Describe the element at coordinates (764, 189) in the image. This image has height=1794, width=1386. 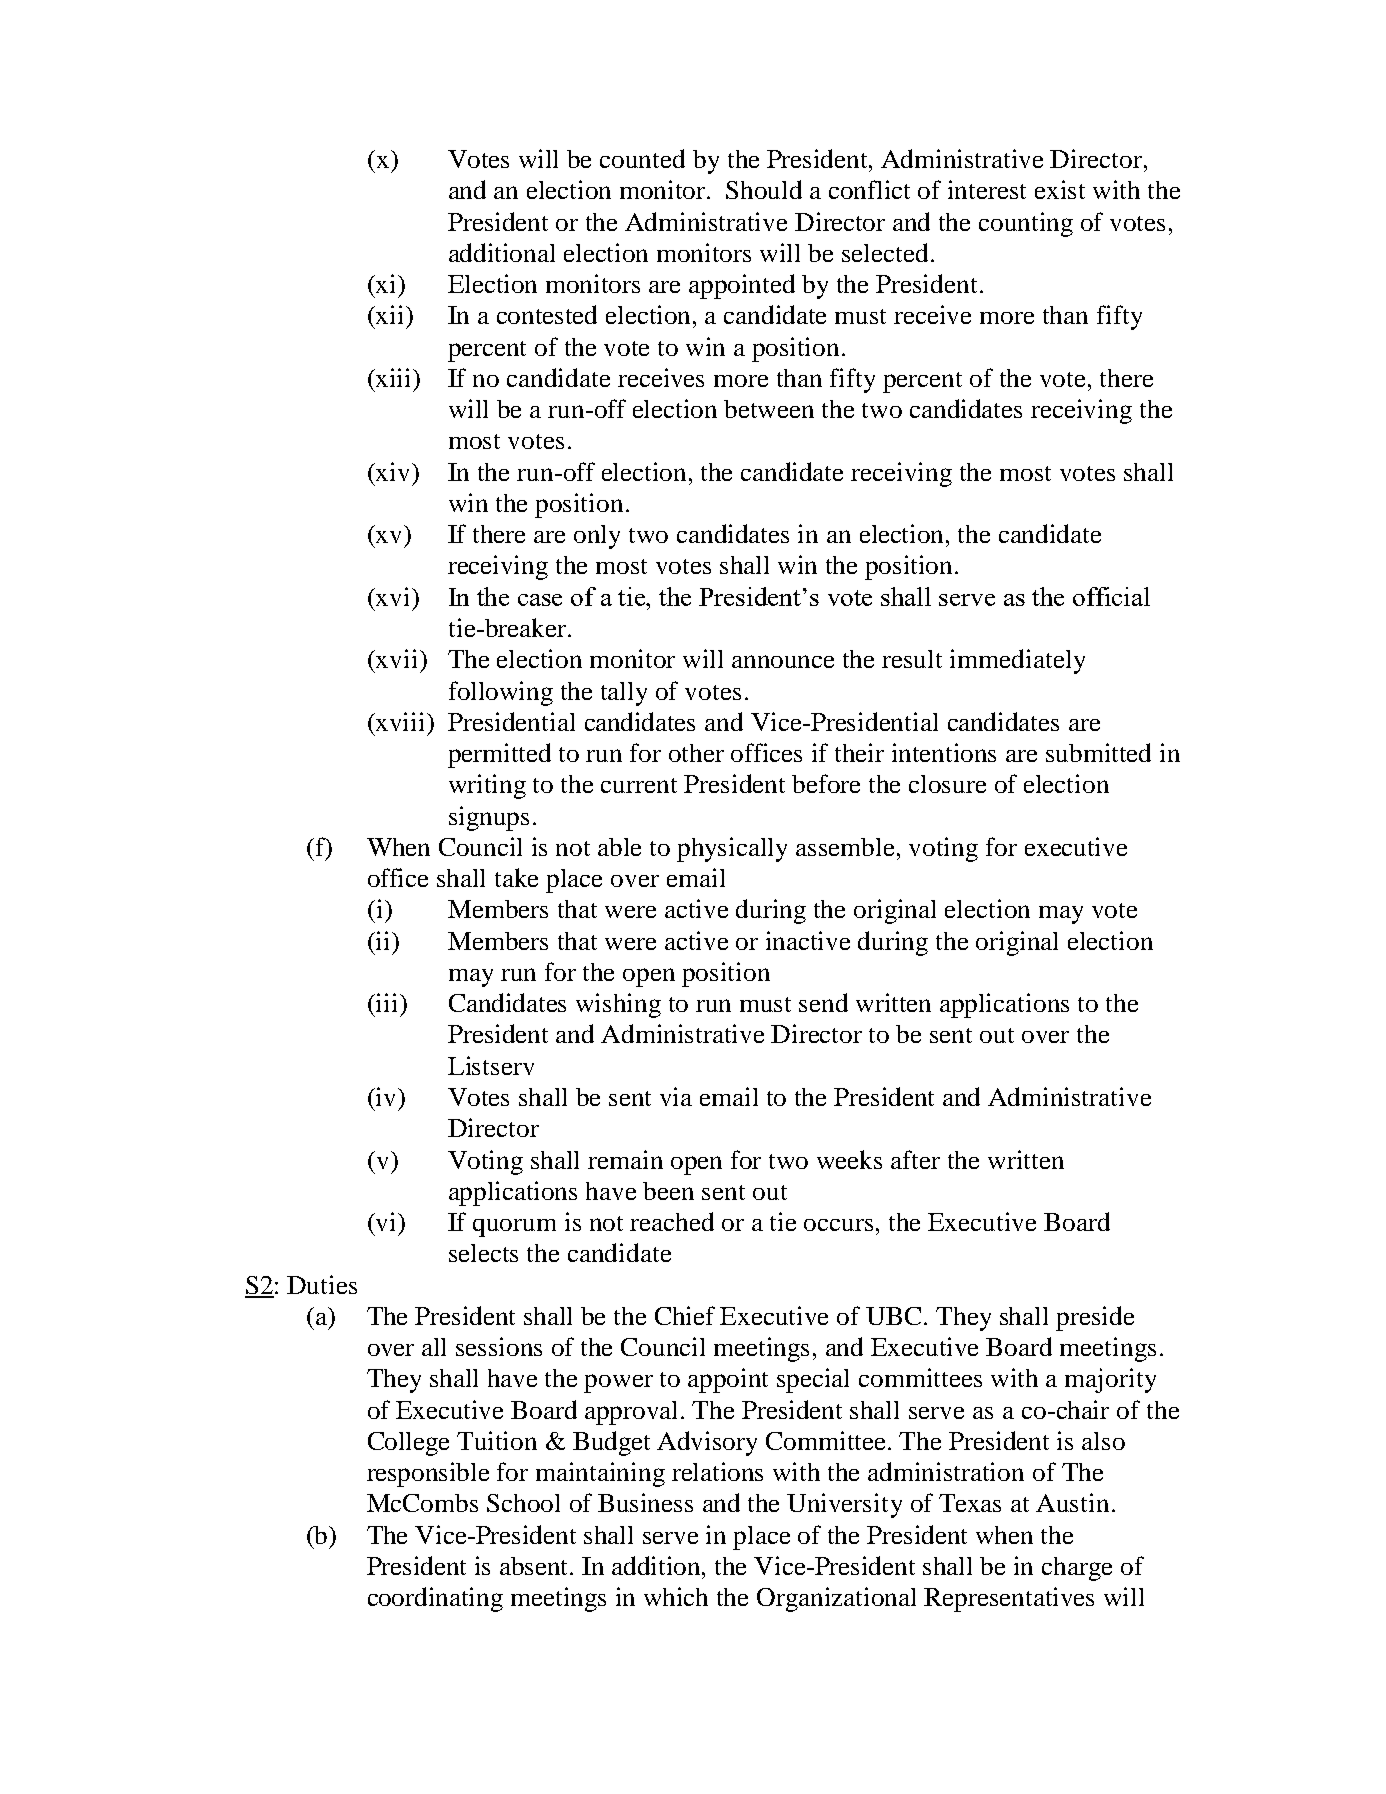
I see `Should` at that location.
